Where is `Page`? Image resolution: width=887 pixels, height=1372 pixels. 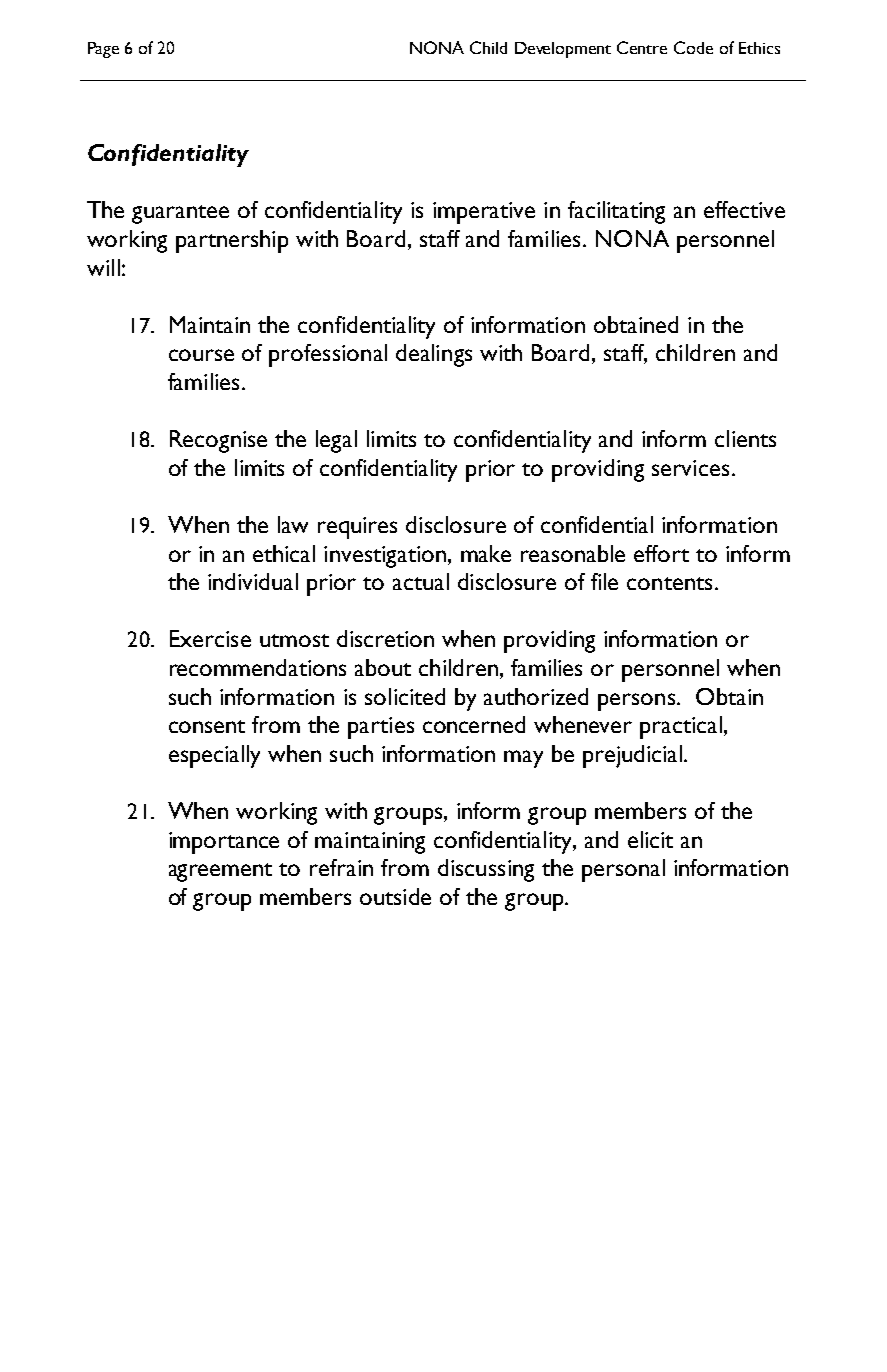
Page is located at coordinates (103, 50).
